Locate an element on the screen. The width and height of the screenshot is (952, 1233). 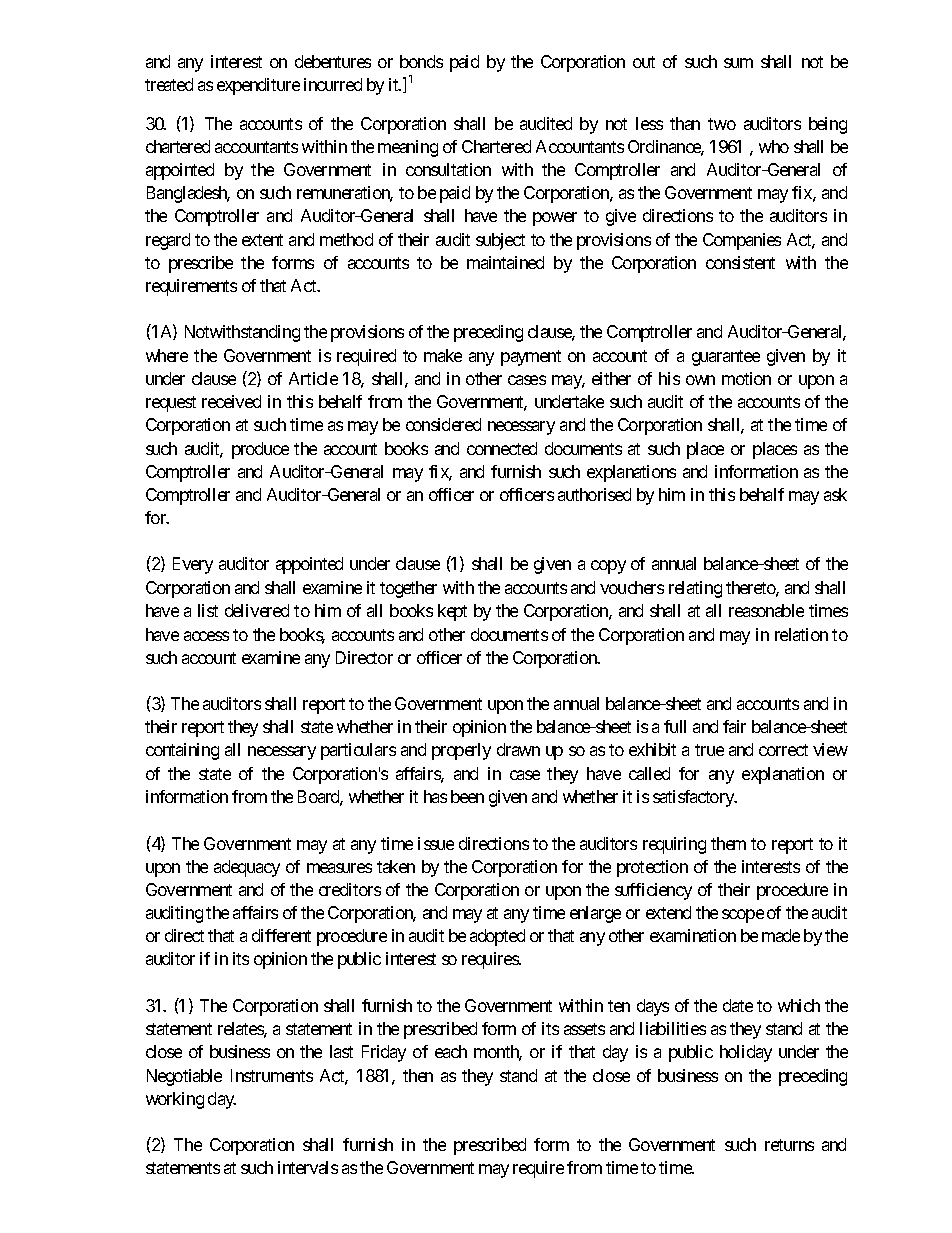
them is located at coordinates (728, 843).
